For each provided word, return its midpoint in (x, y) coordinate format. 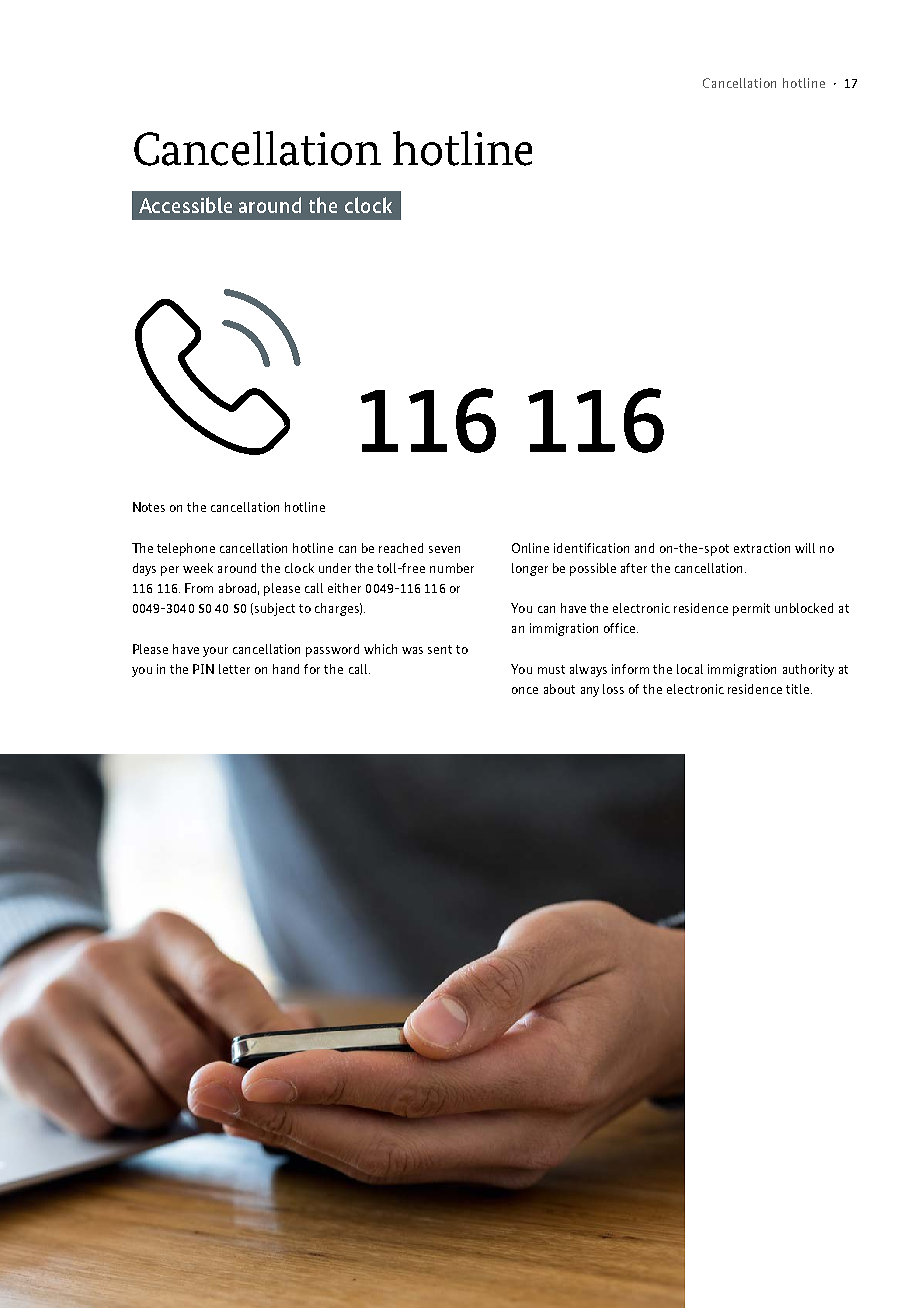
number (452, 568)
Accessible (185, 205)
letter (234, 669)
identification (591, 548)
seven (444, 549)
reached (401, 548)
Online (530, 548)
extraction (762, 548)
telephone (186, 549)
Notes (149, 507)
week (198, 568)
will (805, 548)
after (634, 568)
